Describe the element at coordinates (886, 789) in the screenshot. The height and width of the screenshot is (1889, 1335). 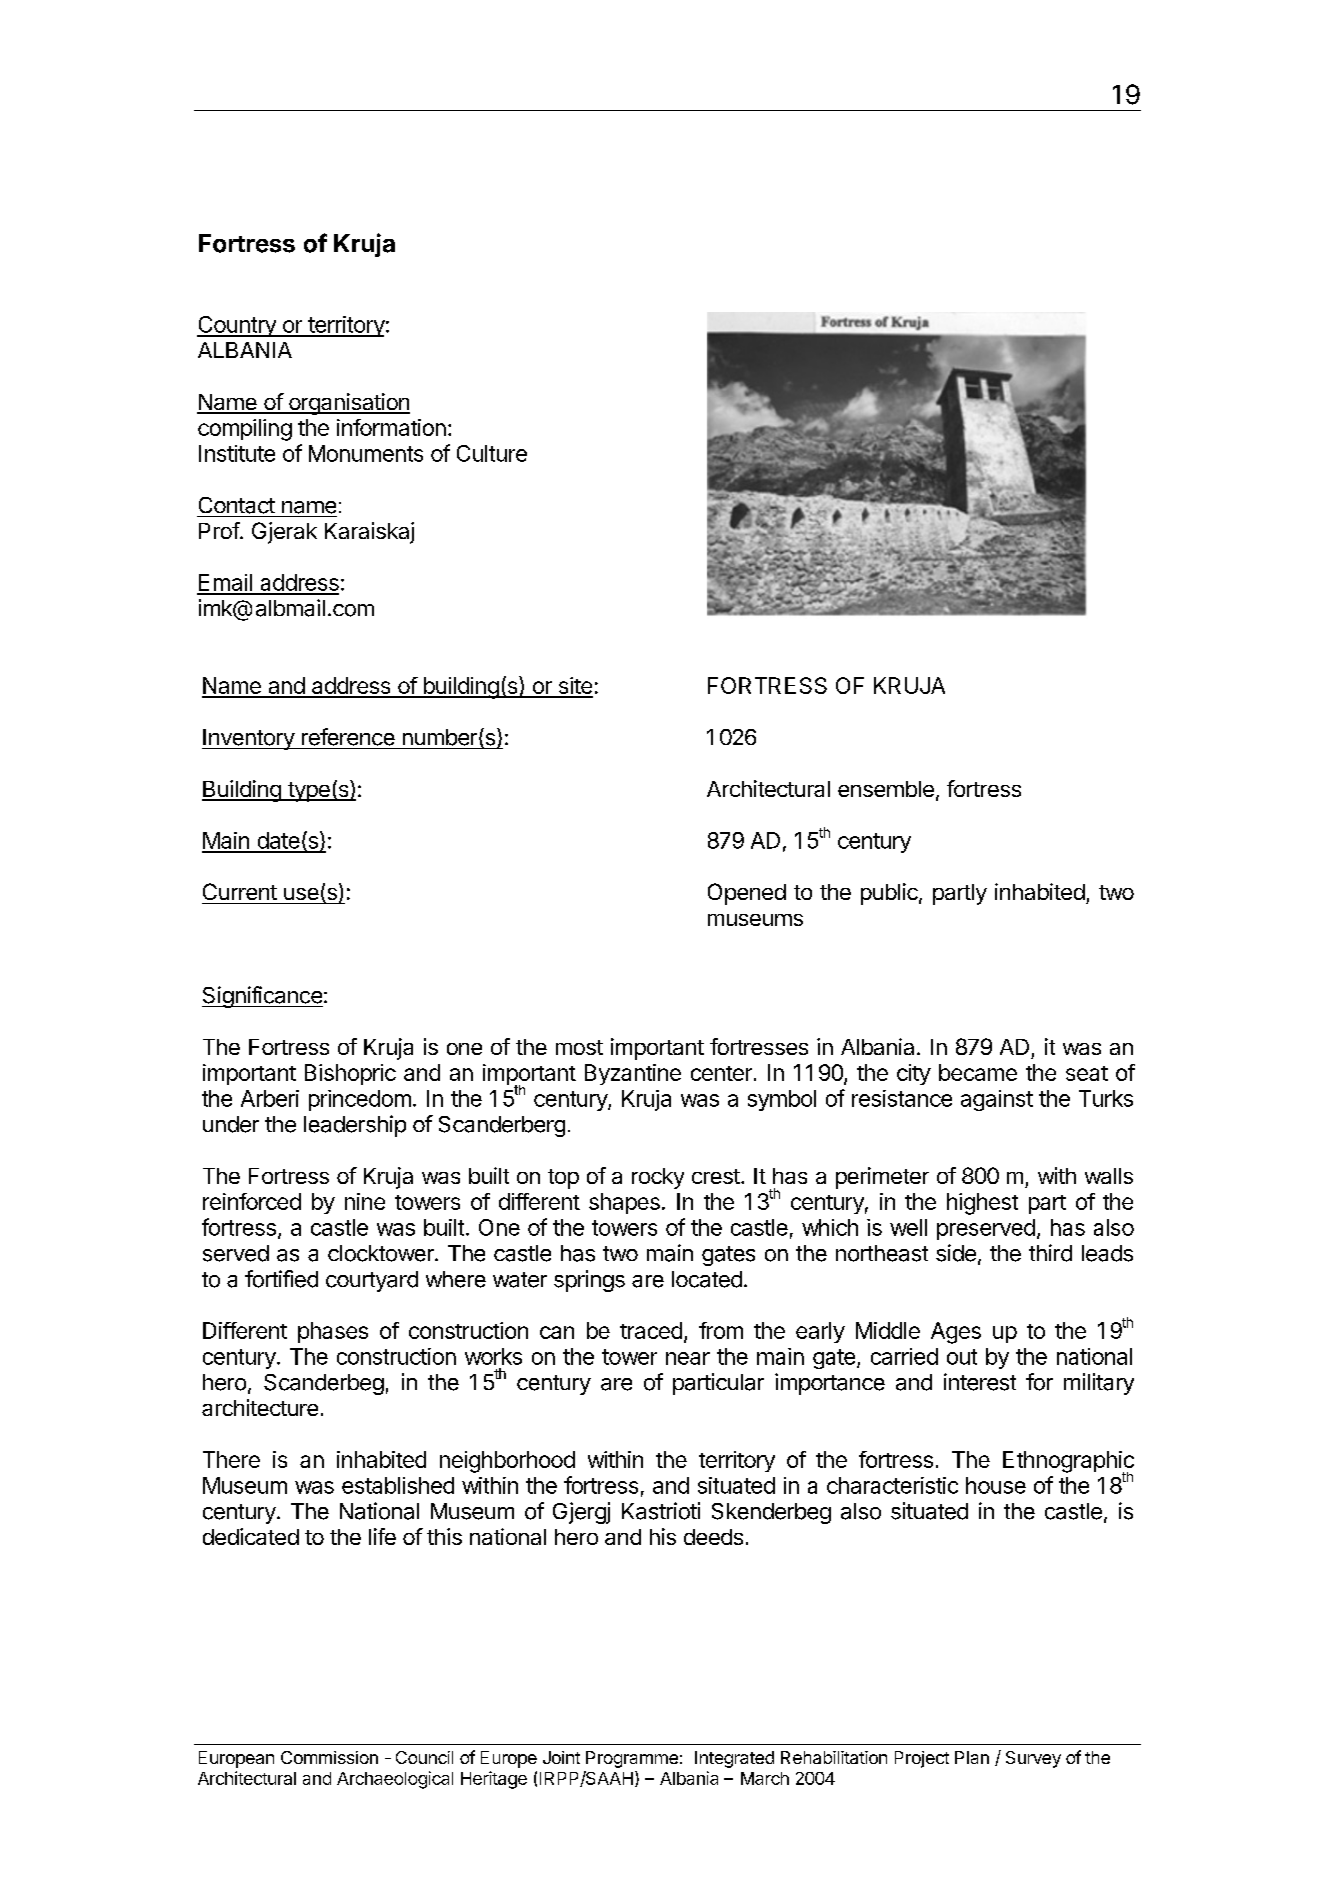
I see `ensemble` at that location.
